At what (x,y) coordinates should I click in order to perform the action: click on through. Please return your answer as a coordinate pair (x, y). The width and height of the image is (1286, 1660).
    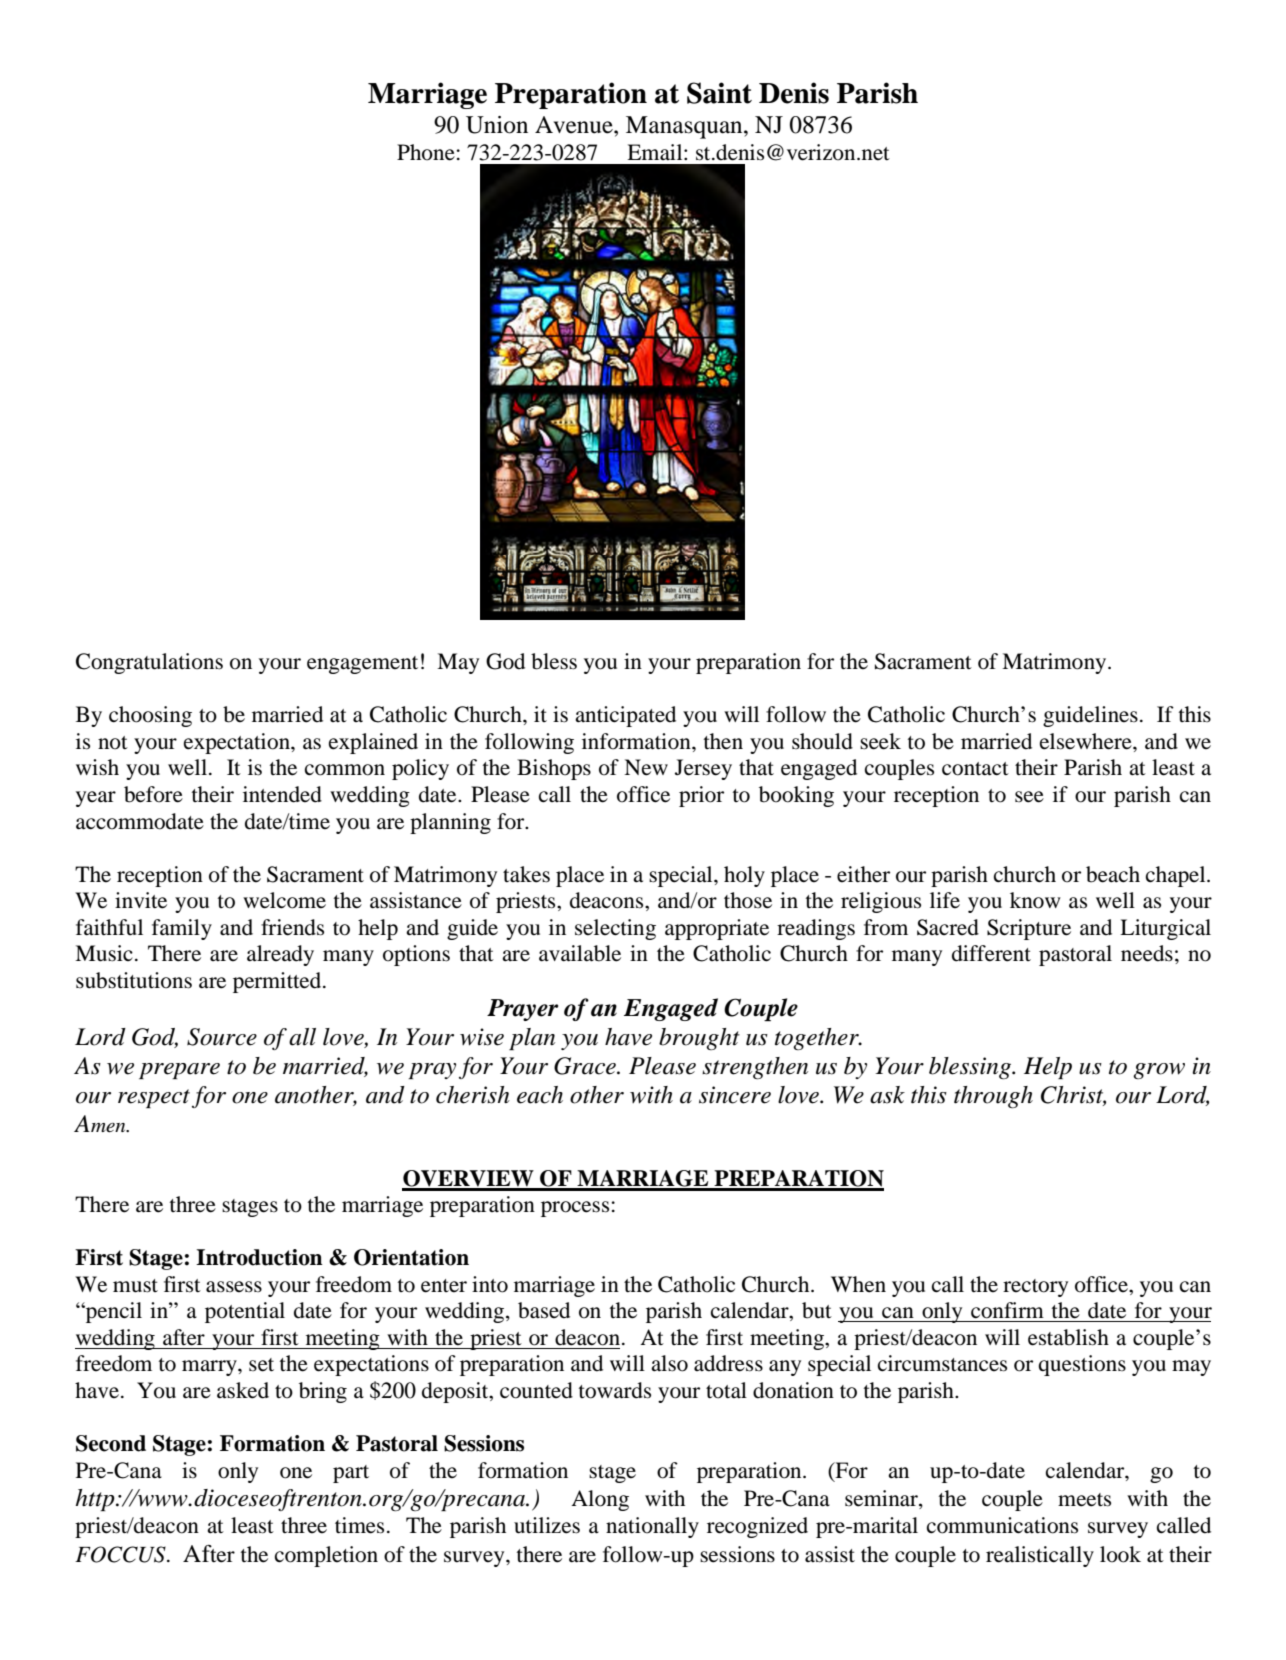
    Looking at the image, I should click on (993, 1097).
